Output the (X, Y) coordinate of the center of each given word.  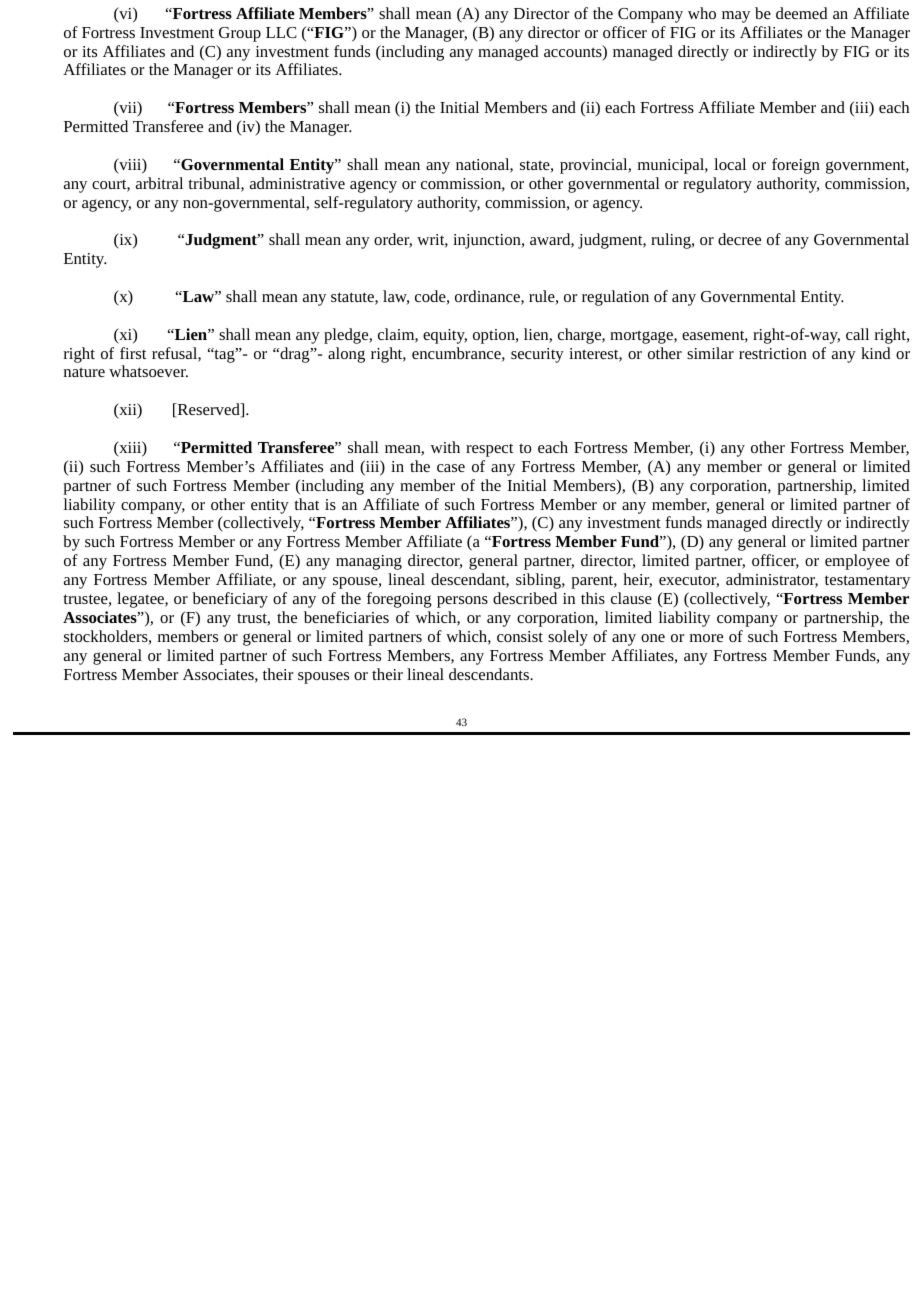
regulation (615, 298)
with (445, 447)
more (706, 638)
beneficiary (230, 600)
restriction (773, 353)
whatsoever (148, 371)
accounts (574, 52)
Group (240, 34)
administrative (297, 183)
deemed (801, 13)
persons (462, 602)
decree (739, 239)
